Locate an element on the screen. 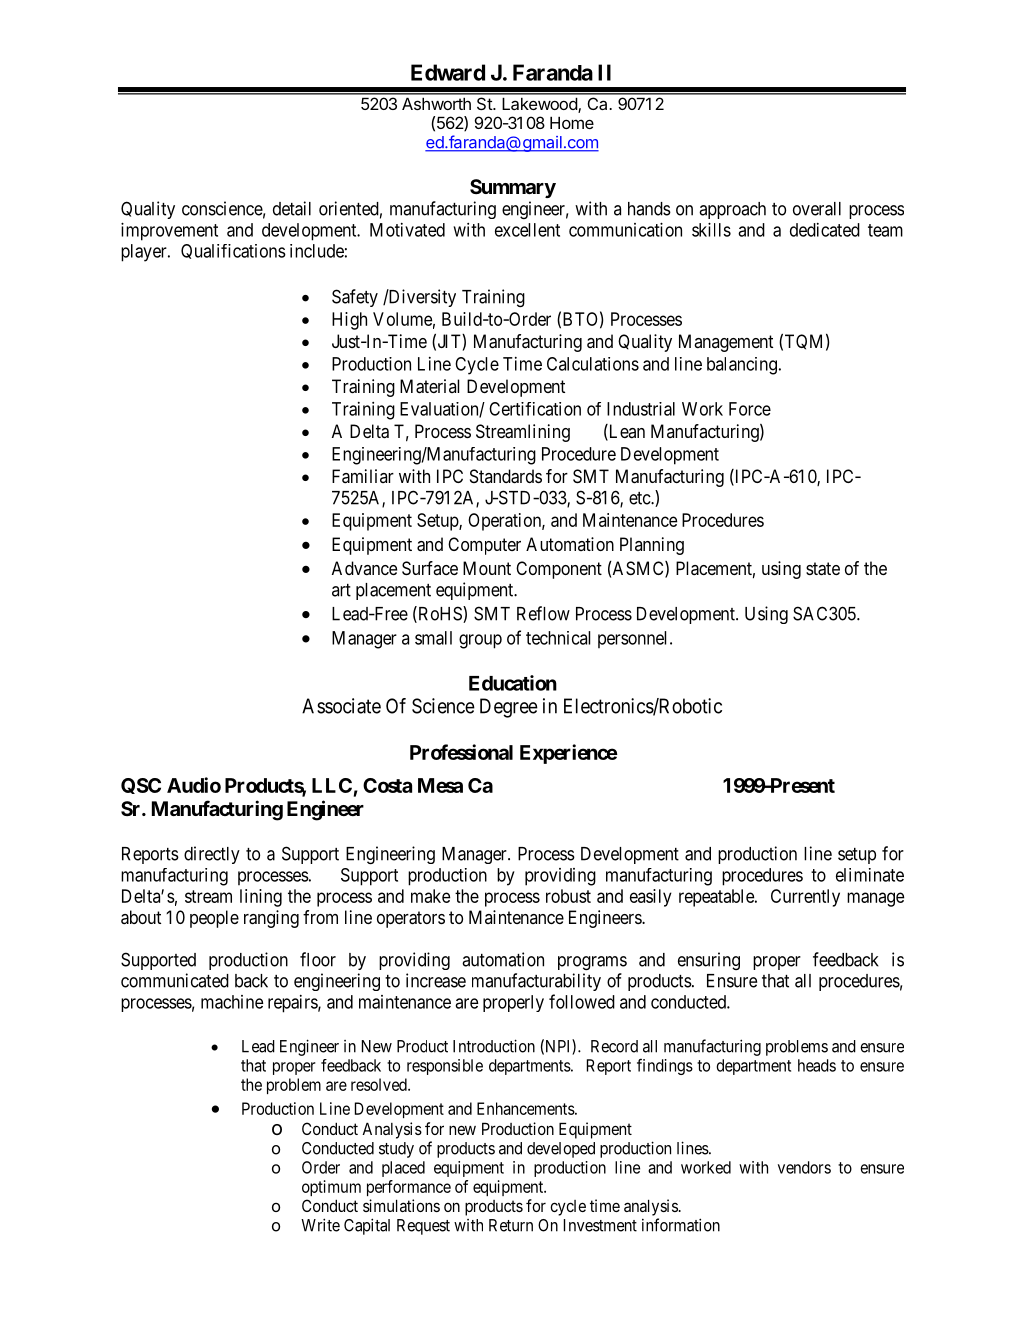 This screenshot has height=1325, width=1024. Force is located at coordinates (750, 409).
